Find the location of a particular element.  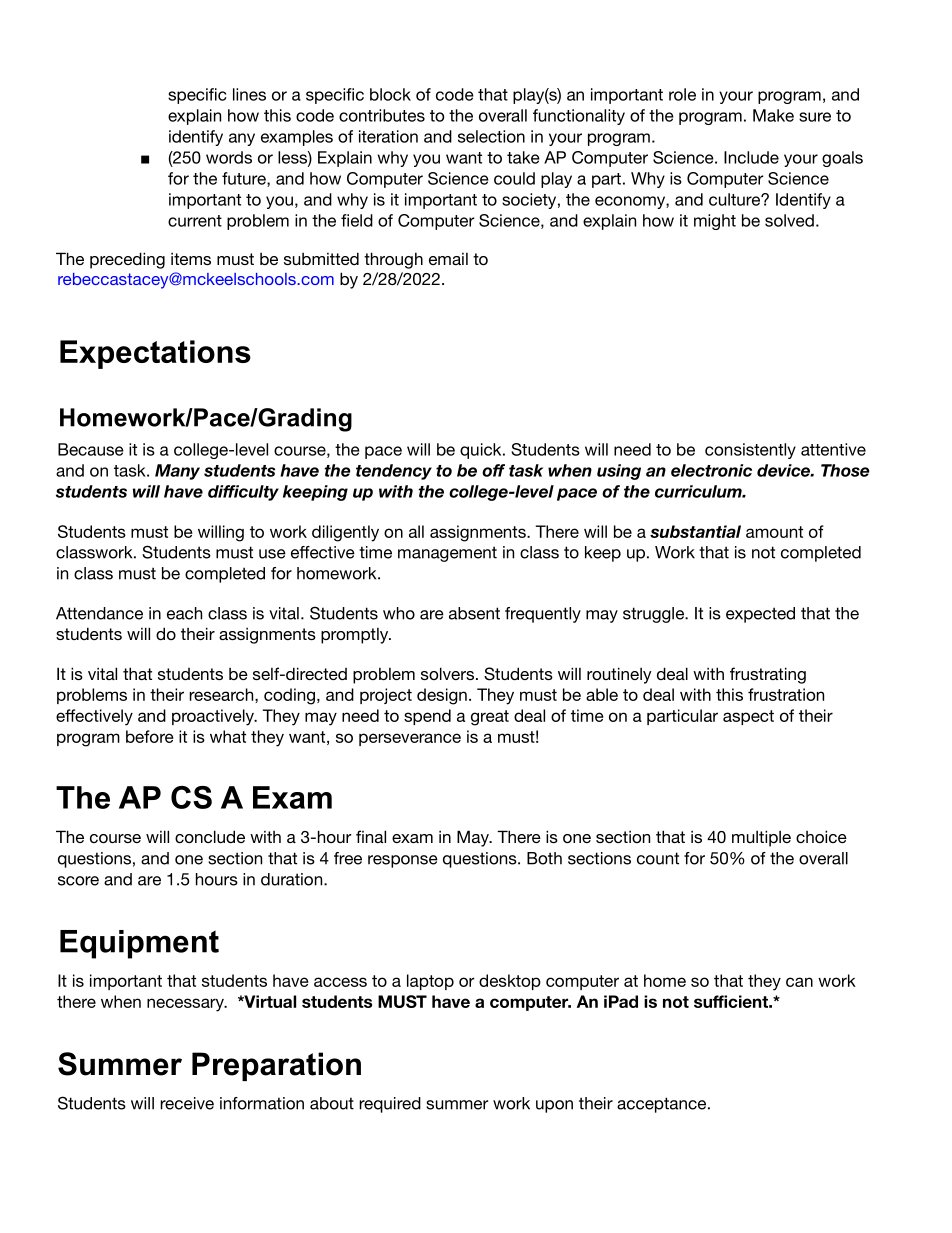

receive is located at coordinates (187, 1103).
